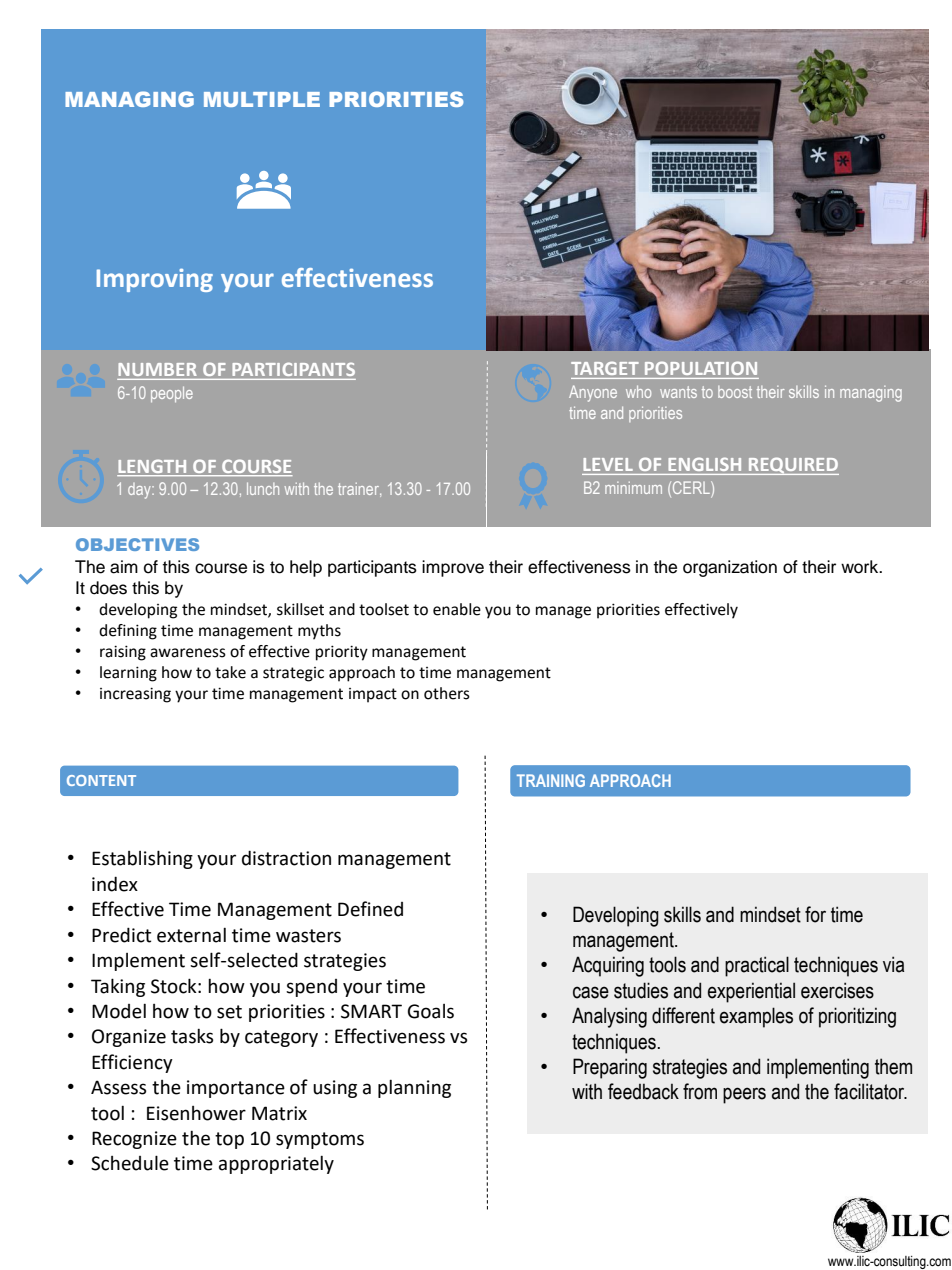 This screenshot has height=1270, width=952. Describe the element at coordinates (605, 368) in the screenshot. I see `TARGET` at that location.
